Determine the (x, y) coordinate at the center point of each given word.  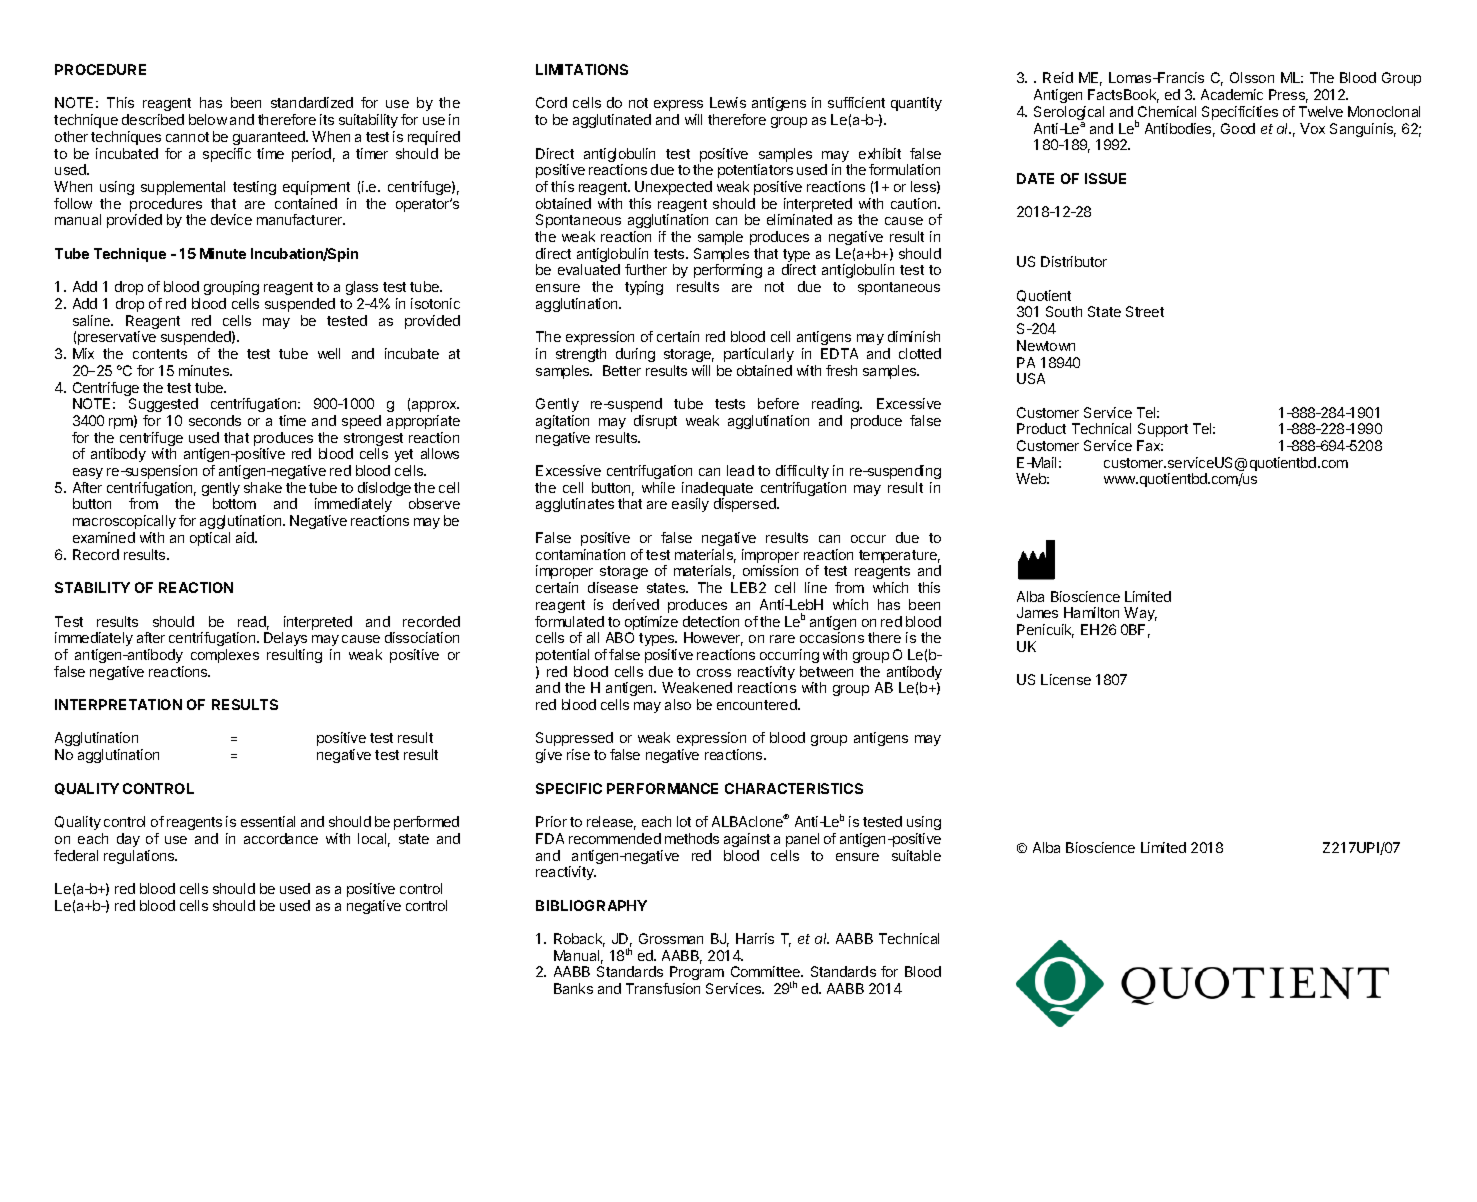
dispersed (746, 505)
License (1066, 679)
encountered (758, 704)
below (208, 119)
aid (246, 537)
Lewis (728, 102)
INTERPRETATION (118, 704)
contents (160, 354)
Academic (1232, 94)
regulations (140, 857)
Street (1145, 311)
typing (644, 288)
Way (1140, 614)
